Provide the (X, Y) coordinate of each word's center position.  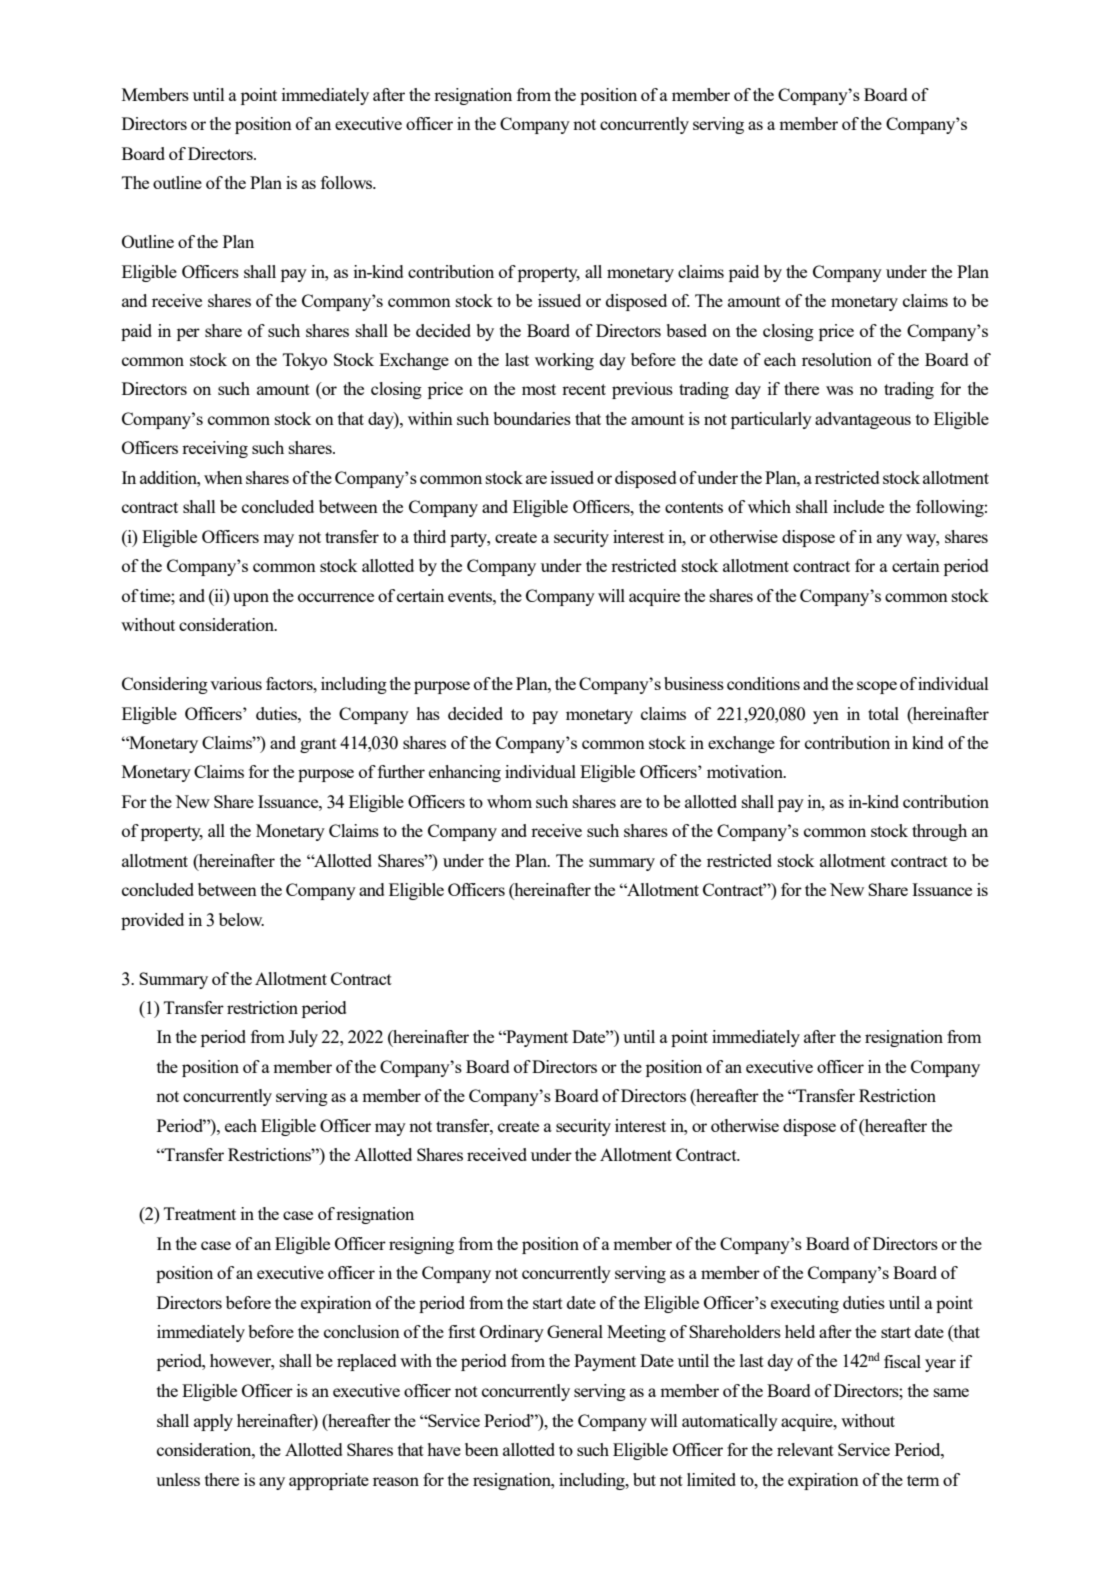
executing (805, 1304)
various (236, 683)
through (939, 832)
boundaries (532, 418)
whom (509, 801)
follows (348, 182)
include (858, 506)
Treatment (200, 1213)
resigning (421, 1245)
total (883, 713)
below (241, 919)
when (223, 477)
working (564, 361)
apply (213, 1422)
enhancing (465, 773)
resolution (837, 359)
